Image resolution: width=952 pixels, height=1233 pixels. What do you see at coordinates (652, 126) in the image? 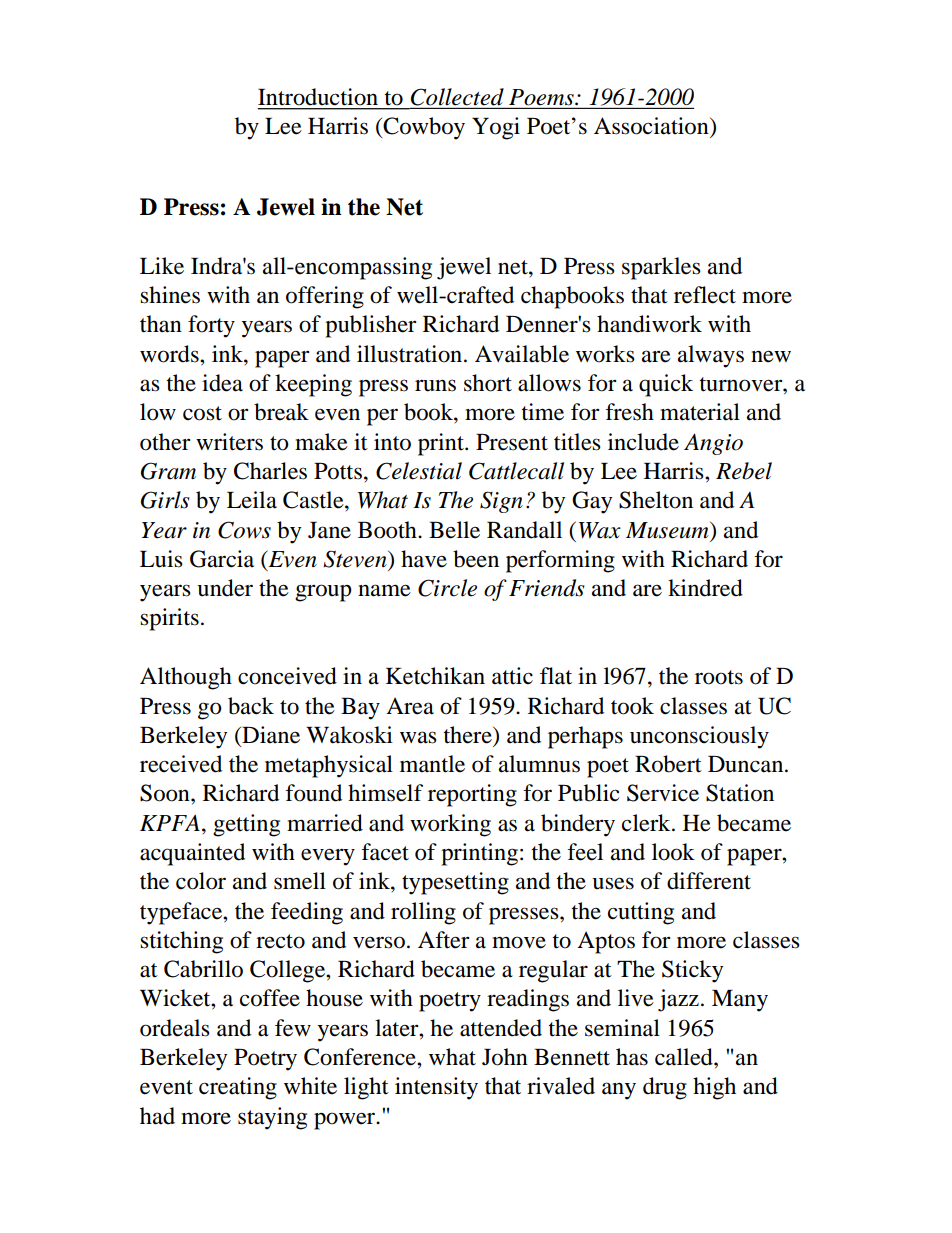
I see `Association` at bounding box center [652, 126].
